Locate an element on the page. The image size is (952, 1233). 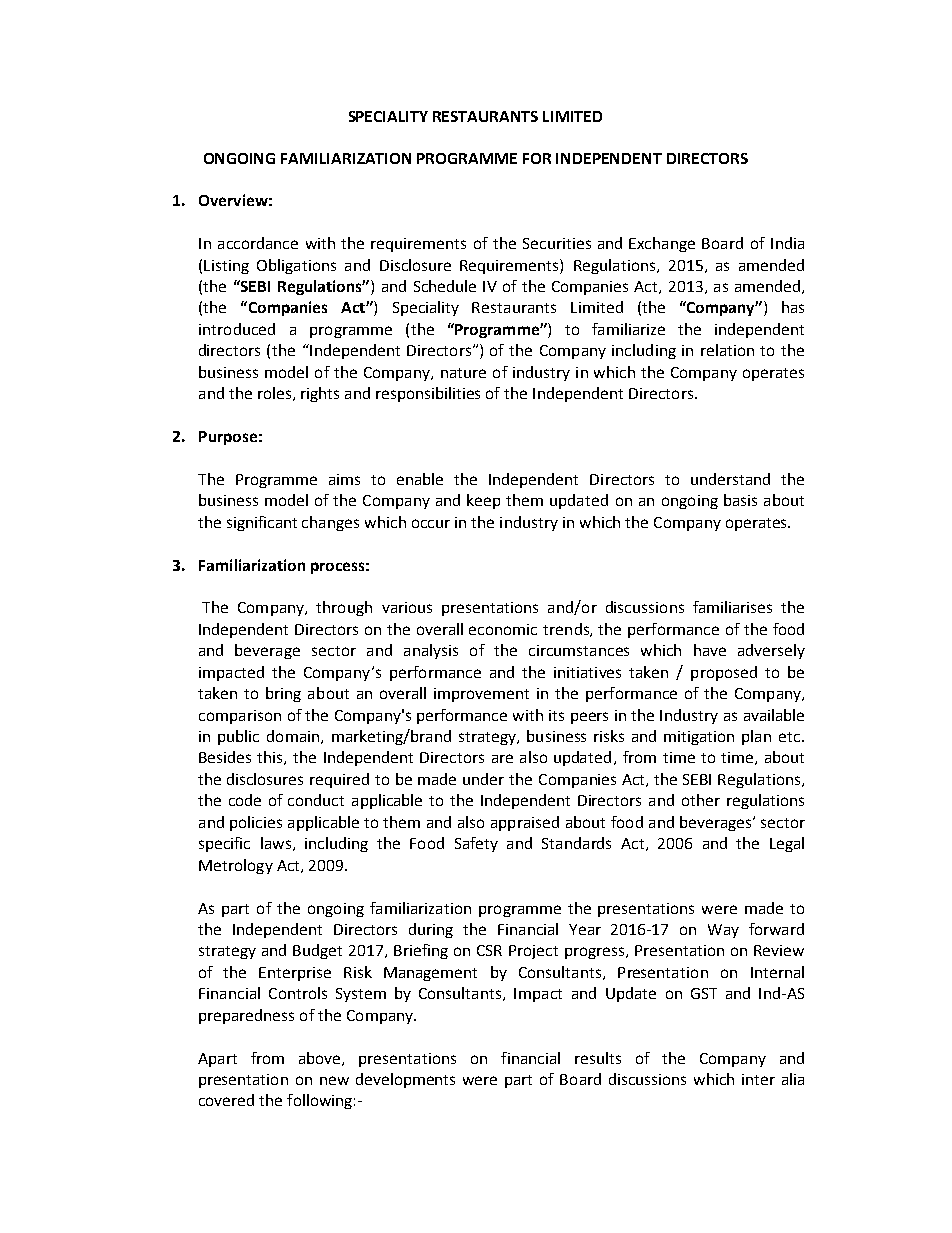
Exchange is located at coordinates (662, 244).
